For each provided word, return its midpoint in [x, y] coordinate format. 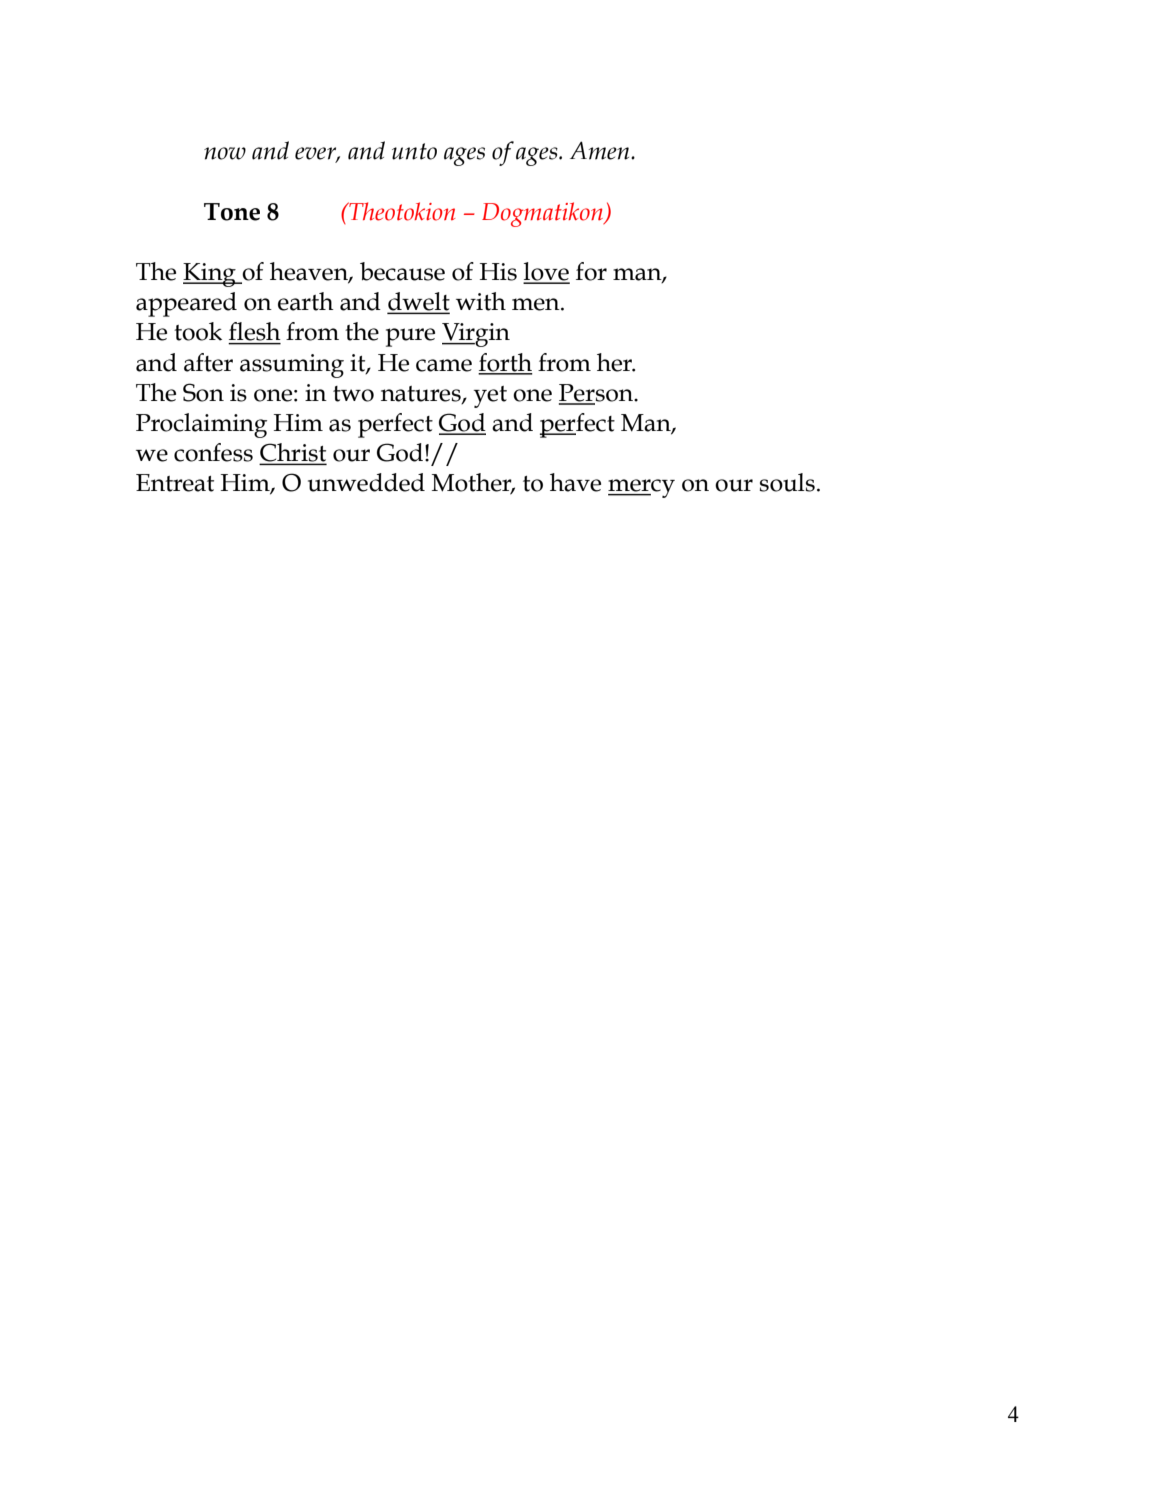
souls [787, 482]
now [225, 153]
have [575, 482]
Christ [293, 453]
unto [414, 151]
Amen [601, 150]
